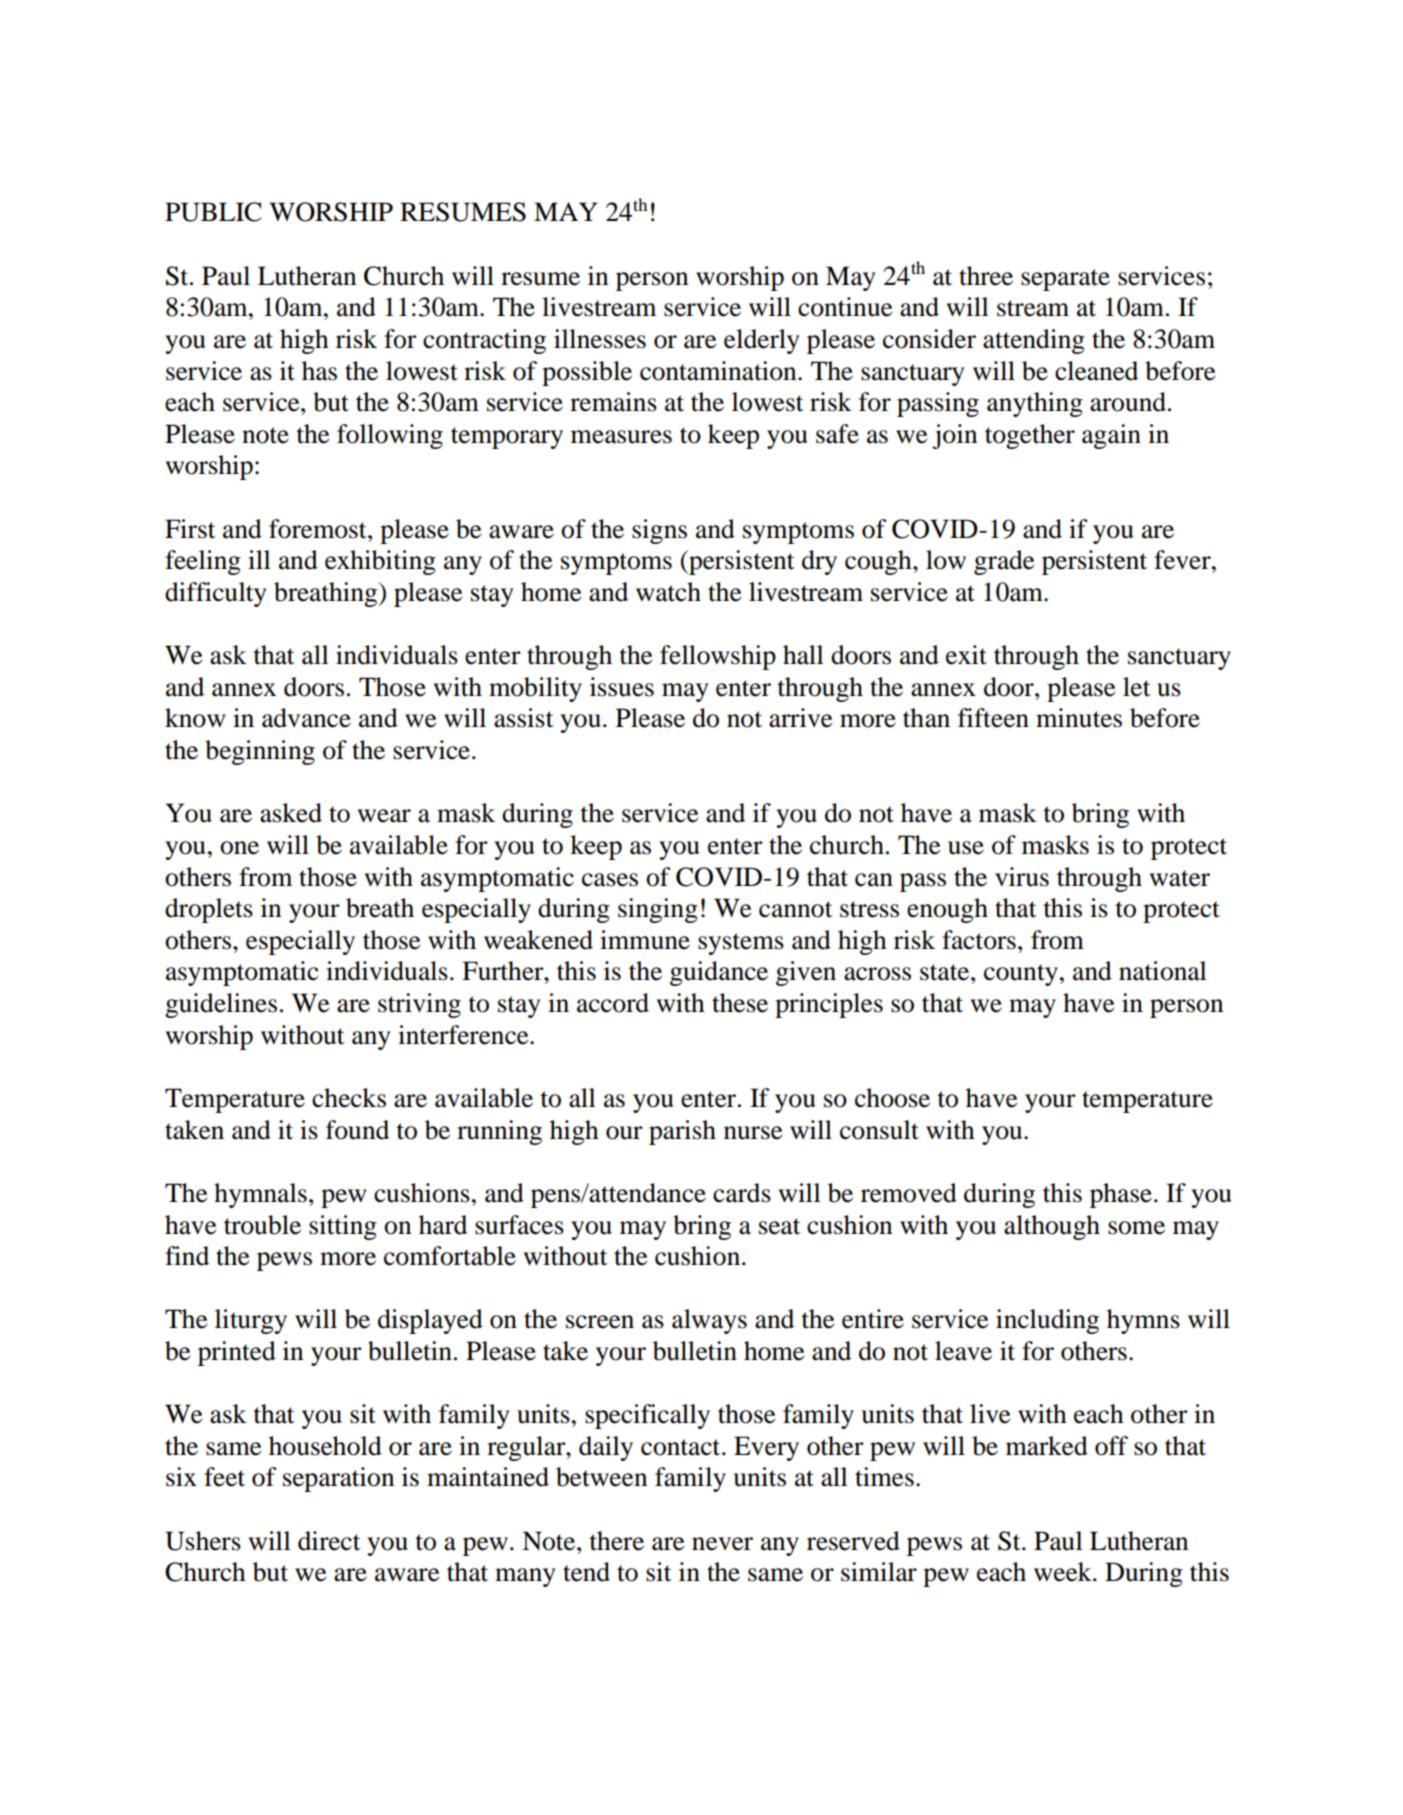  What do you see at coordinates (1022, 877) in the screenshot?
I see `virus` at bounding box center [1022, 877].
